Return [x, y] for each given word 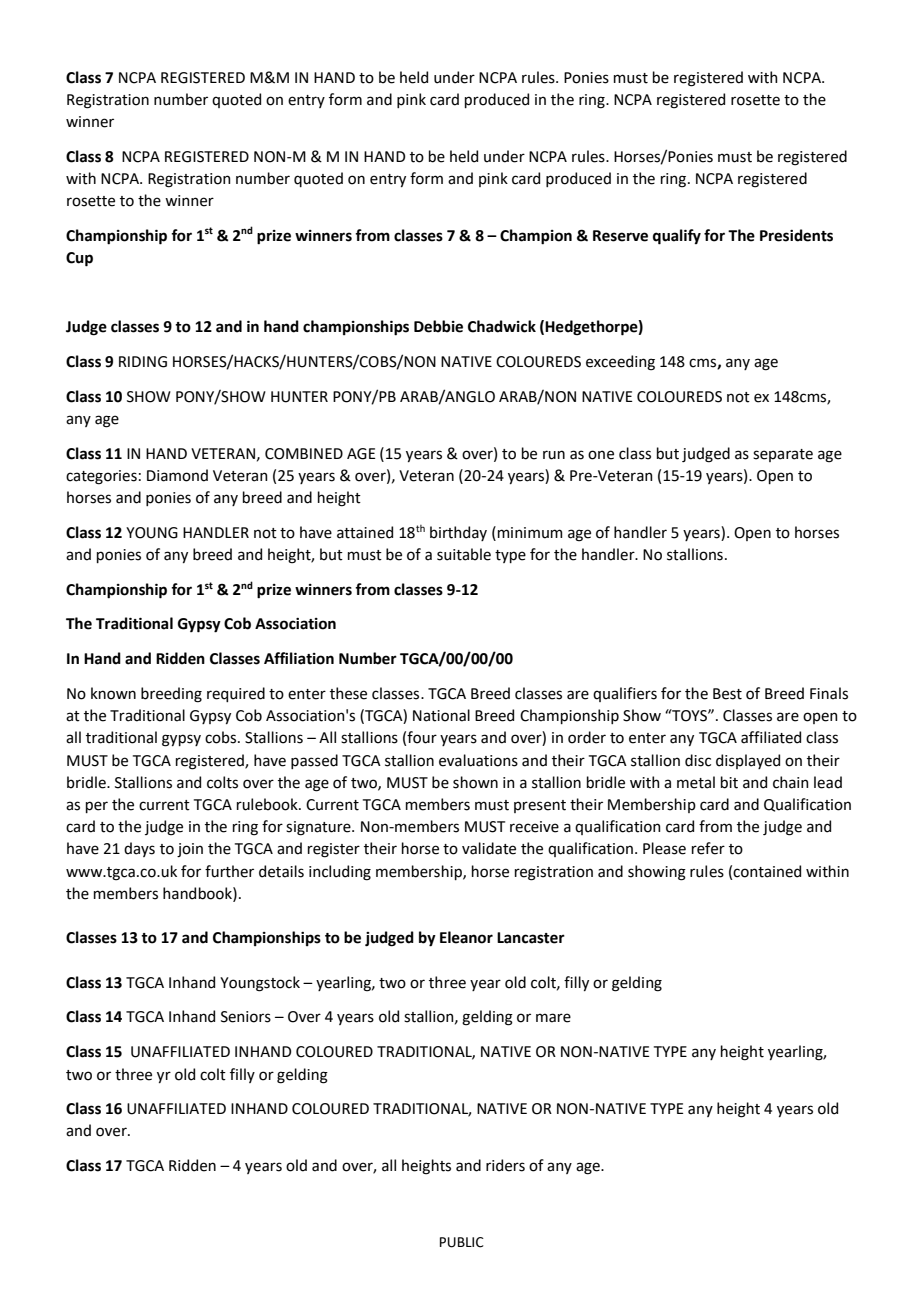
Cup [79, 259]
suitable [464, 554]
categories [101, 477]
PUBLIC [462, 1242]
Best [727, 694]
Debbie [438, 326]
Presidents [796, 235]
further [229, 871]
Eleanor [466, 937]
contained [767, 871]
